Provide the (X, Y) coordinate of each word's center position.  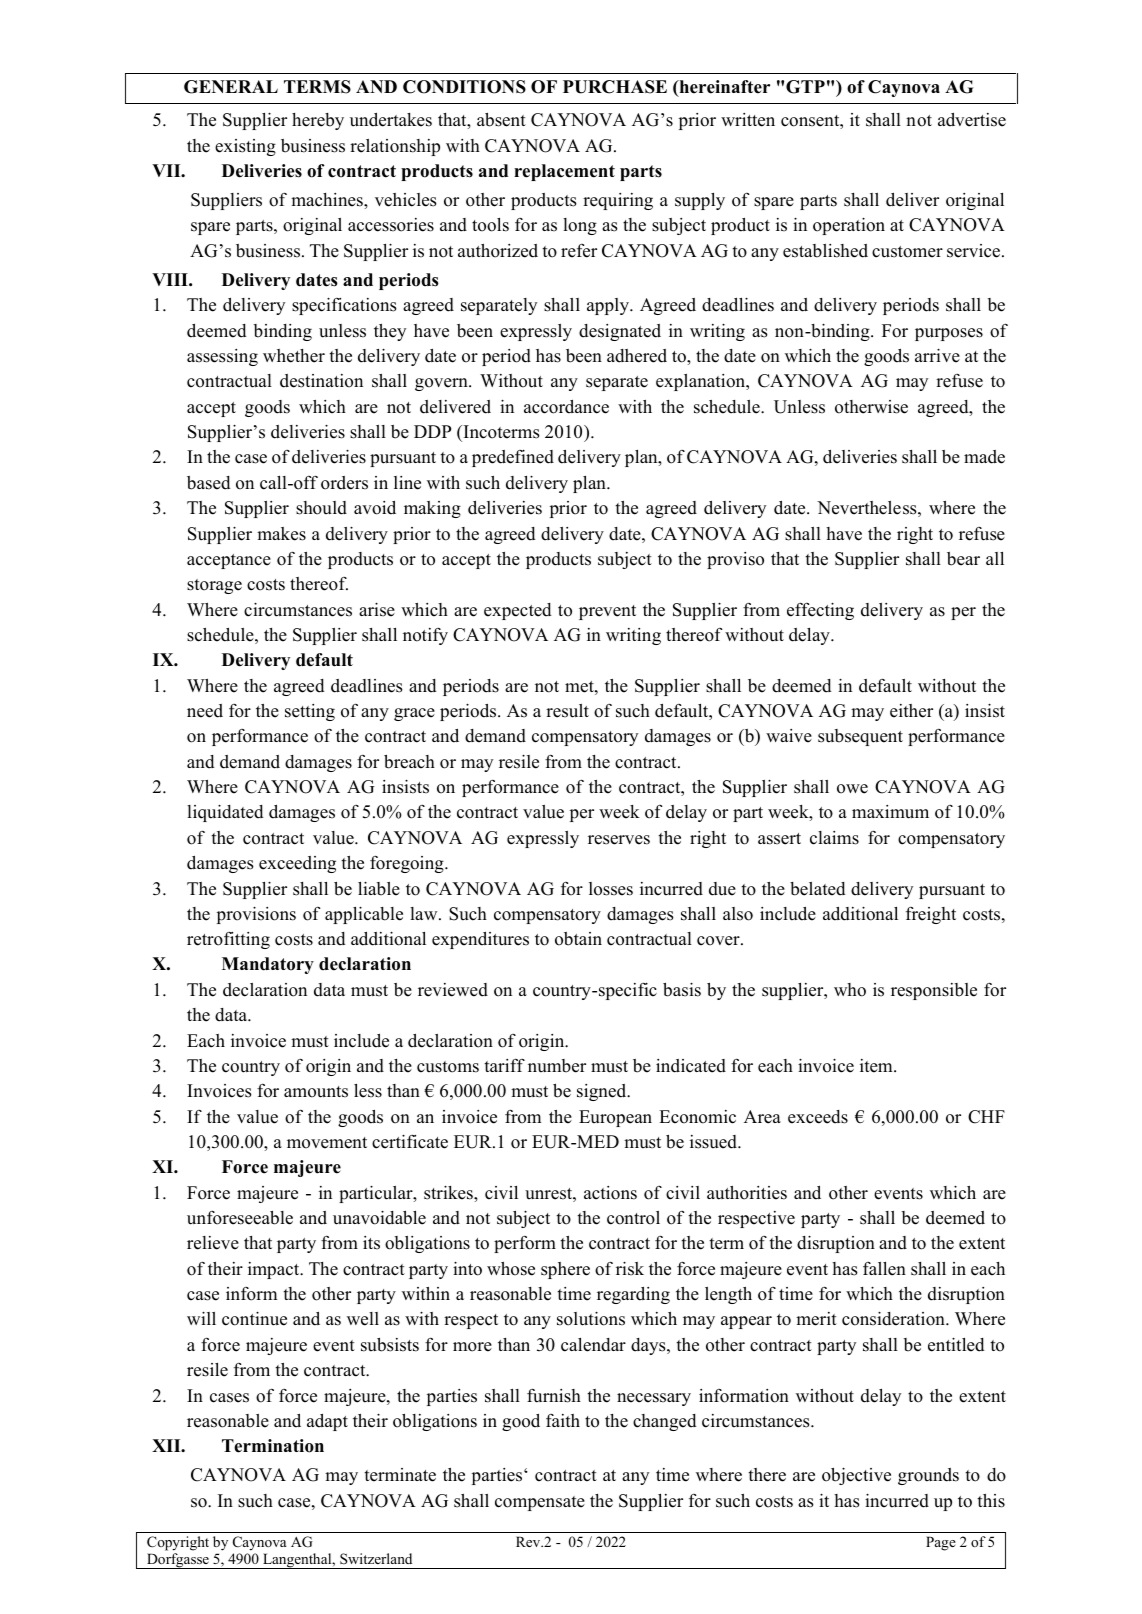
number (557, 1066)
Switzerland (376, 1558)
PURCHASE (615, 87)
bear (963, 559)
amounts (316, 1092)
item (877, 1066)
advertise (972, 120)
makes (281, 534)
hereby (318, 121)
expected (518, 611)
